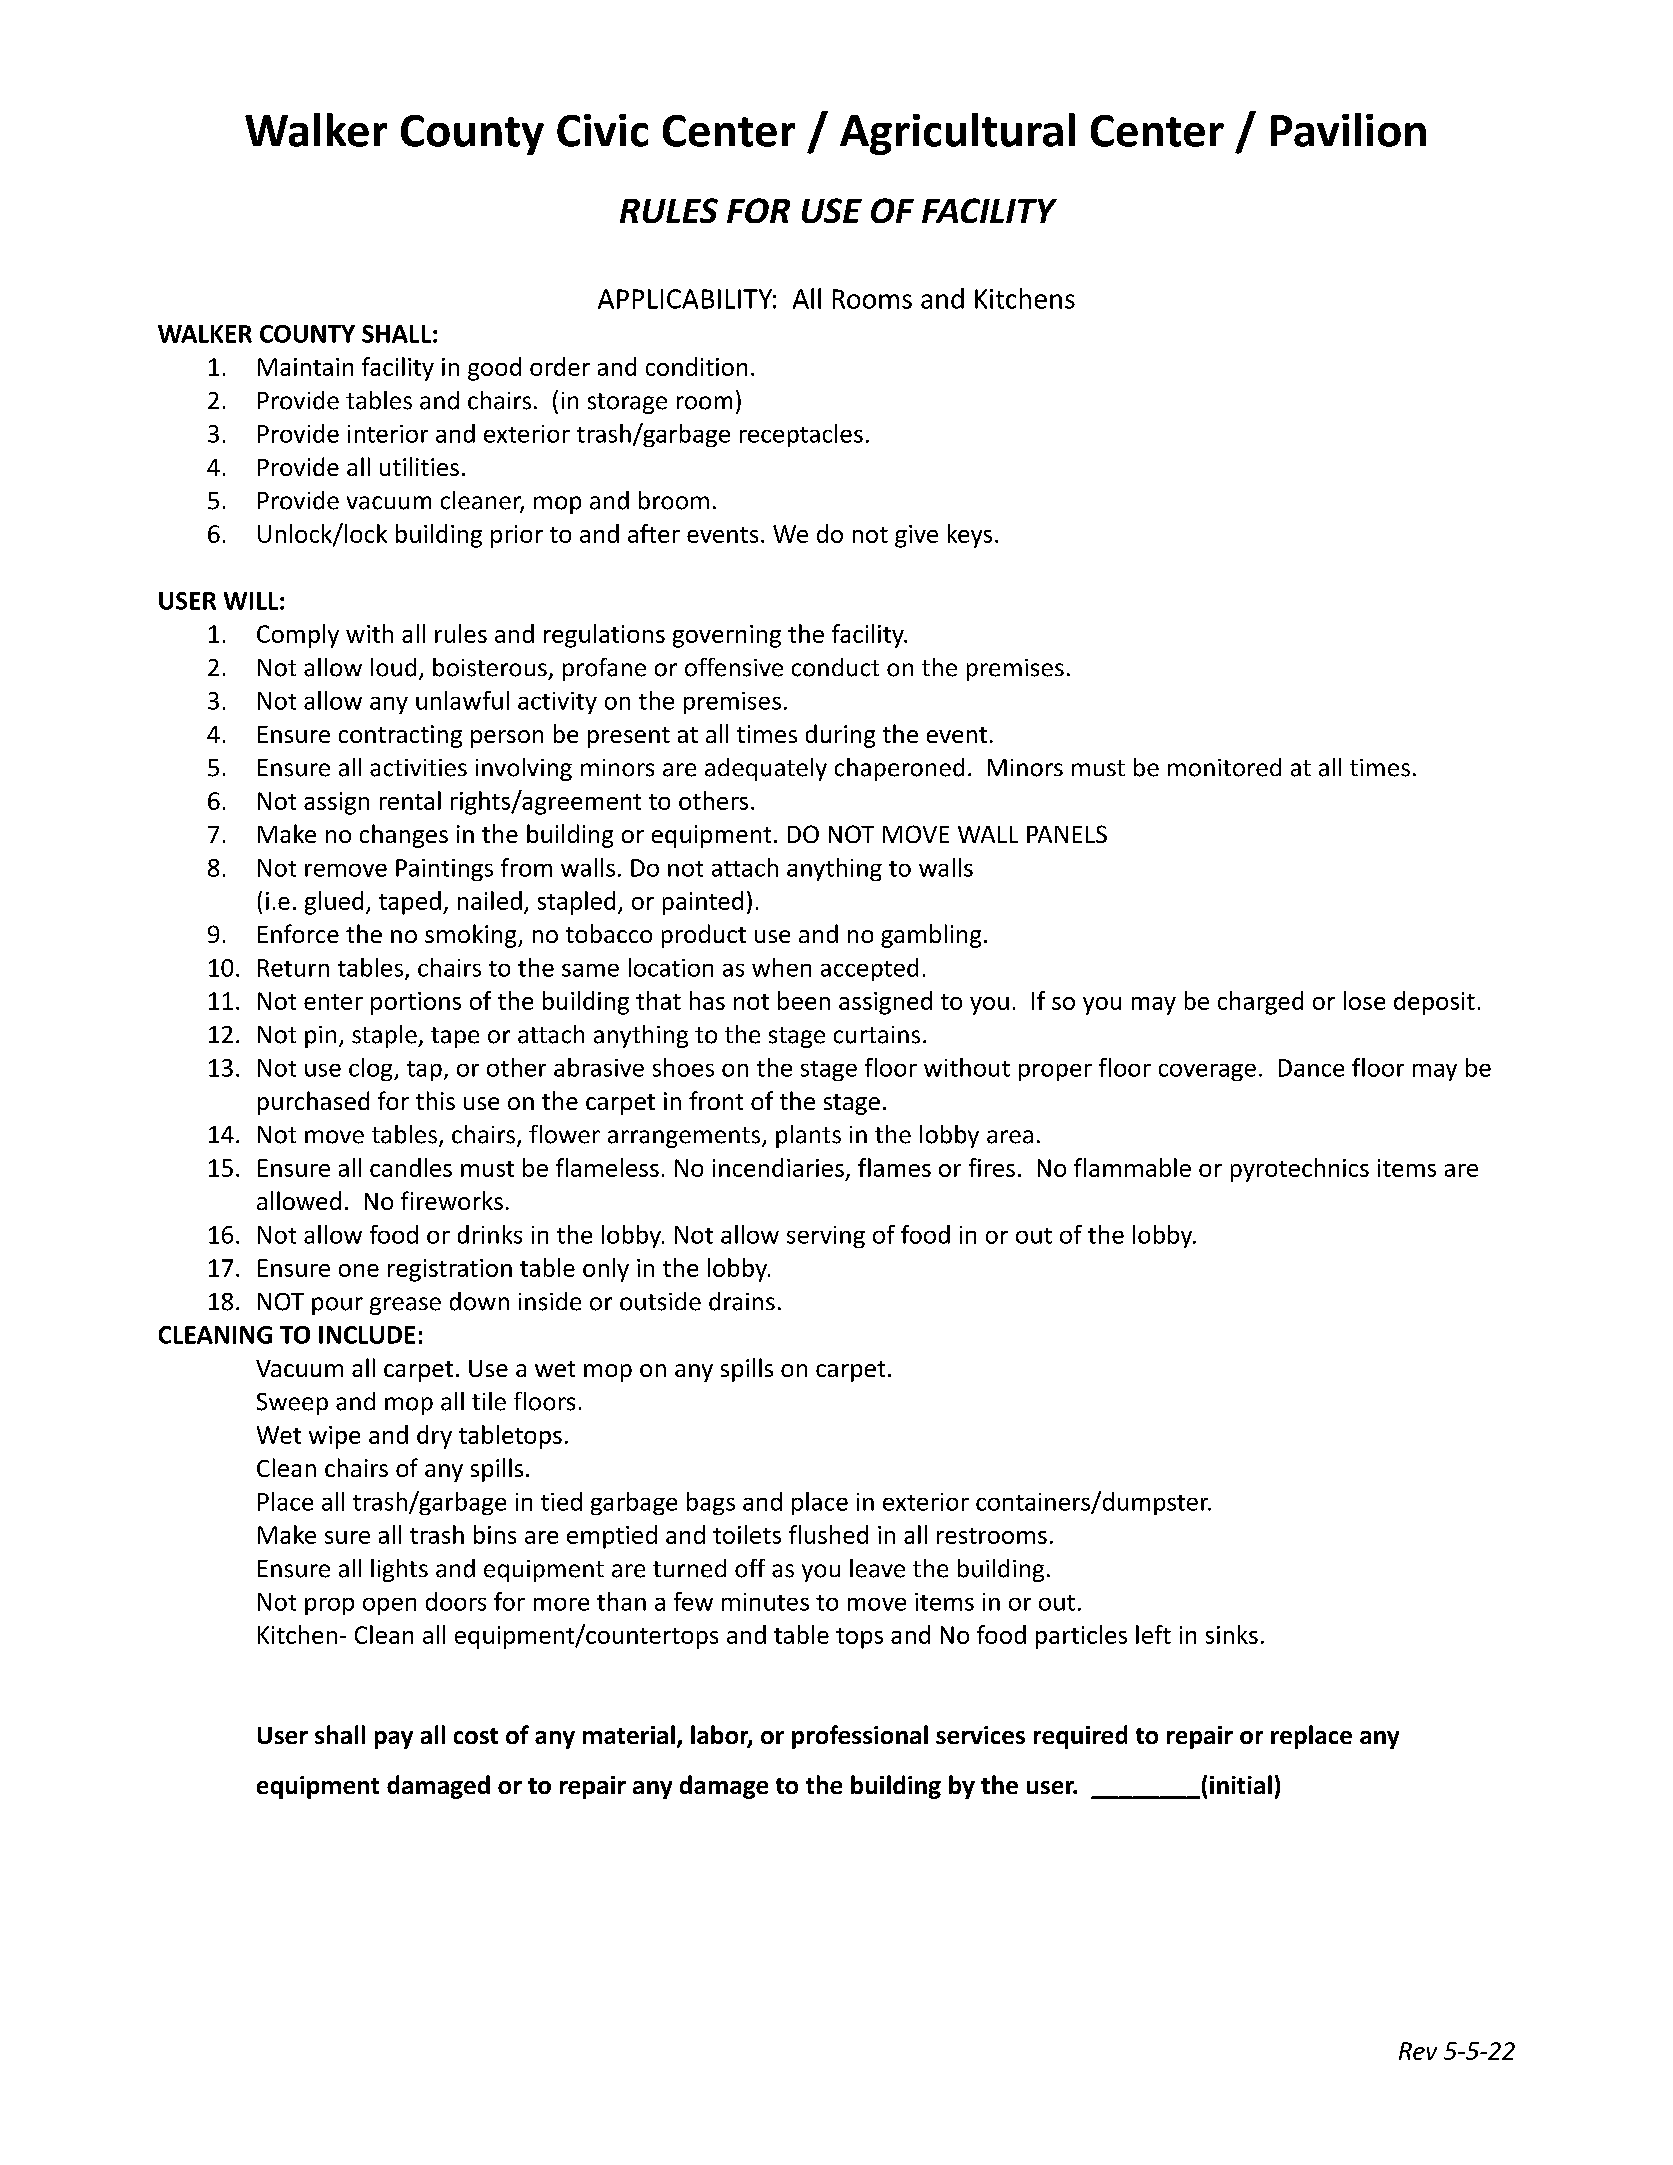 The height and width of the image is (2165, 1673). Describe the element at coordinates (602, 130) in the image. I see `Civic` at that location.
